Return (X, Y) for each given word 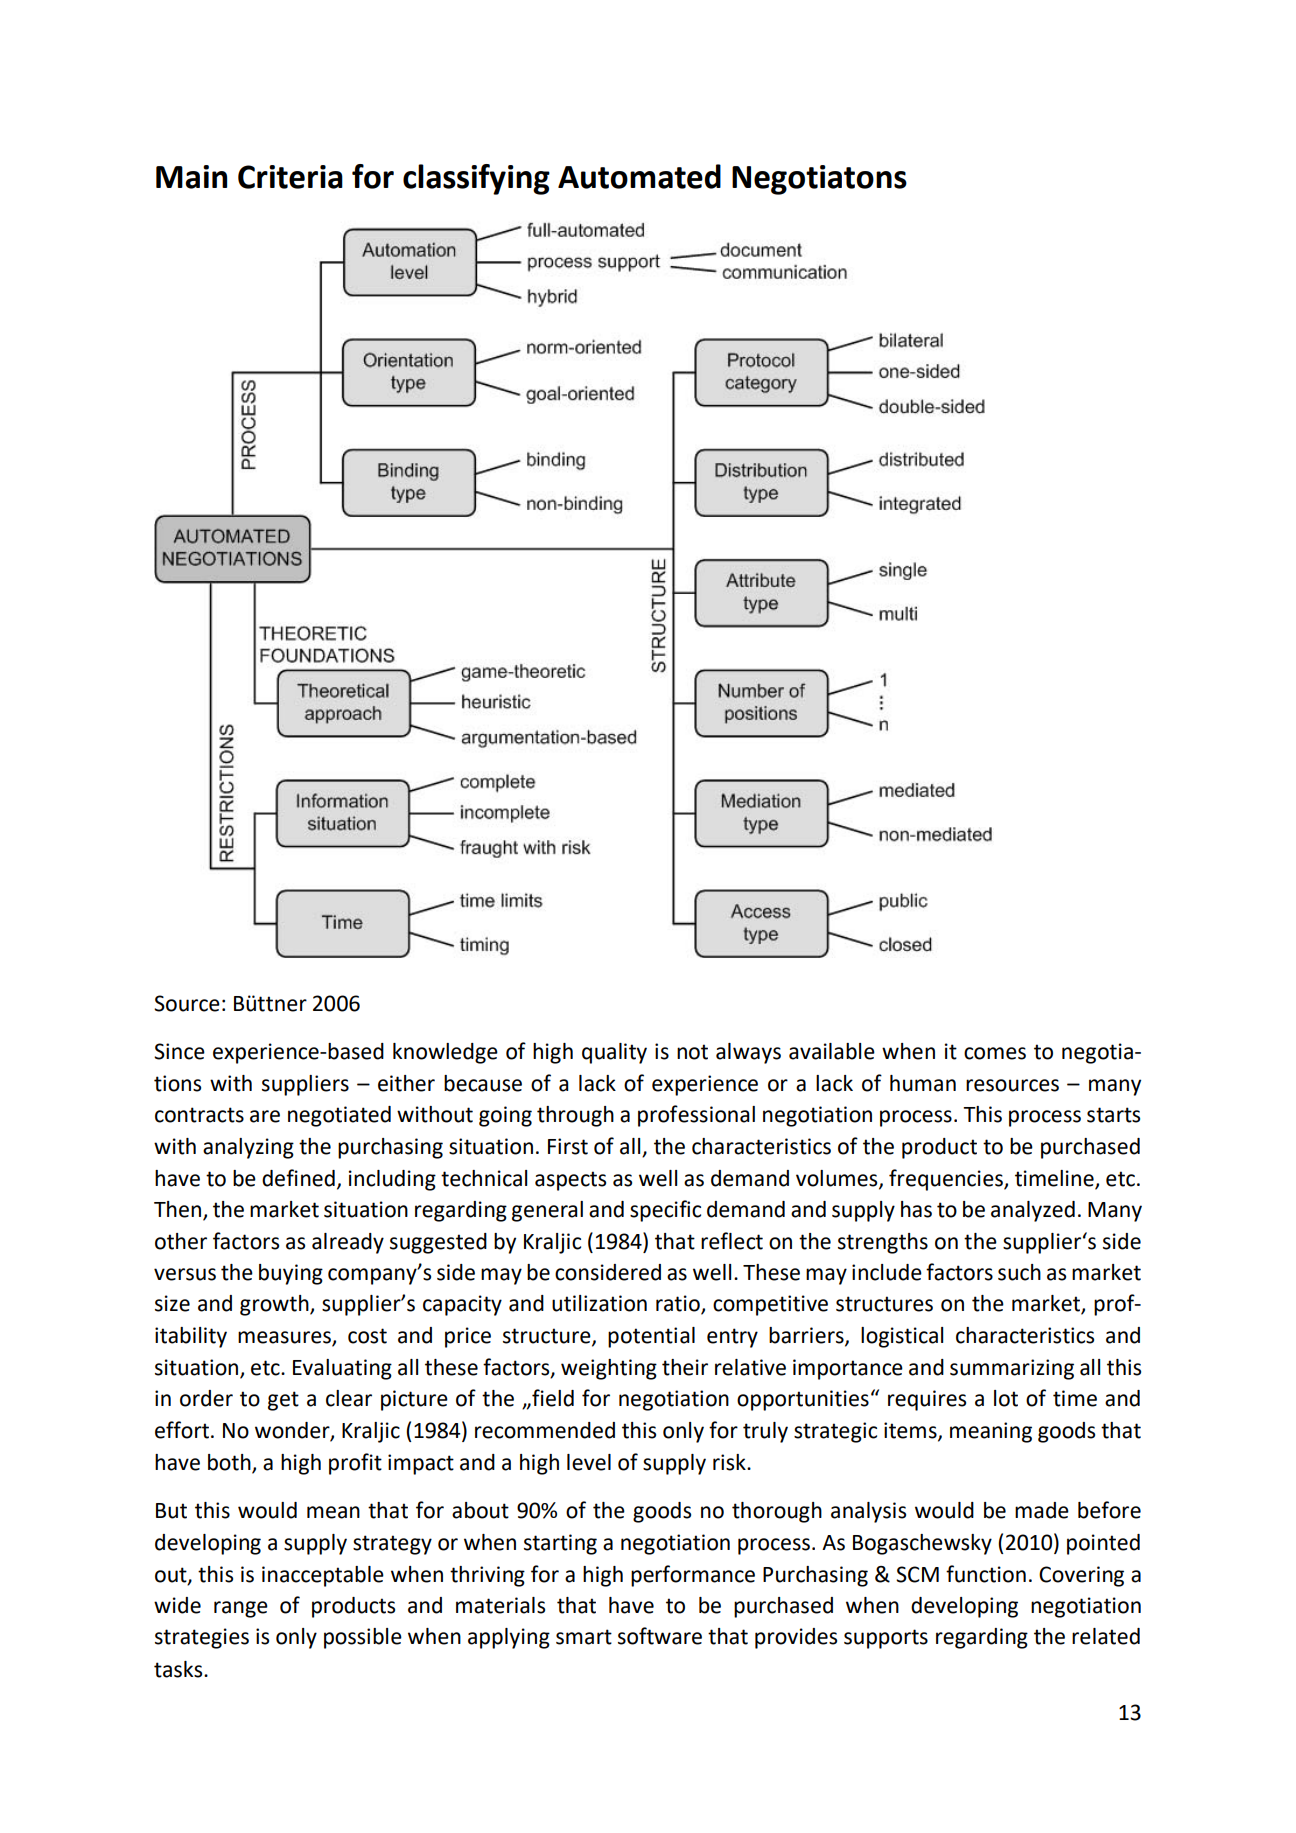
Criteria (290, 177)
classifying (476, 179)
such (1019, 1272)
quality (614, 1053)
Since (179, 1051)
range (241, 1609)
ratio (679, 1304)
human (923, 1083)
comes (995, 1053)
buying (291, 1274)
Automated (639, 176)
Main (191, 177)
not (692, 1052)
